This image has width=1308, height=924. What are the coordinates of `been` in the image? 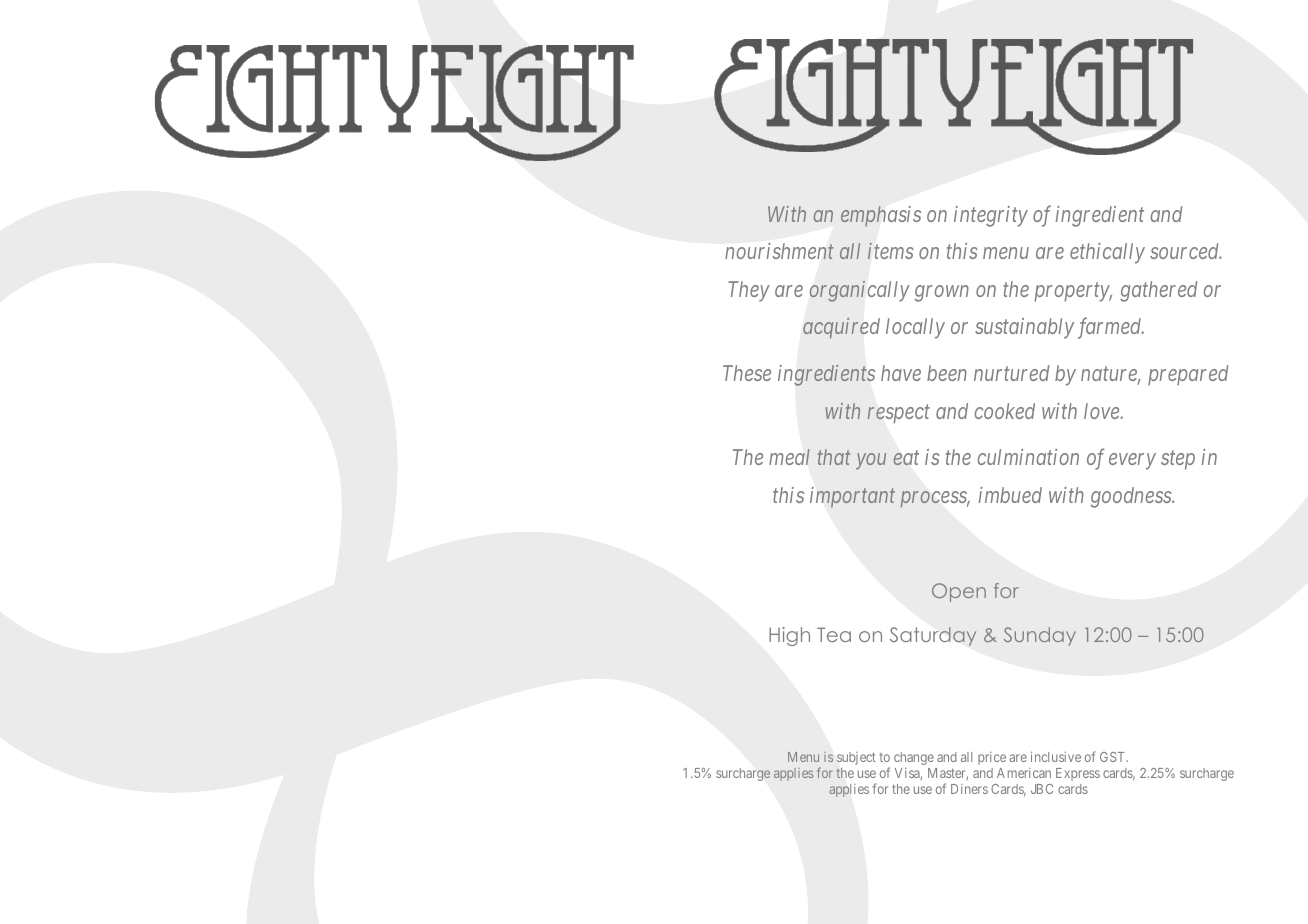 It's located at (947, 373).
